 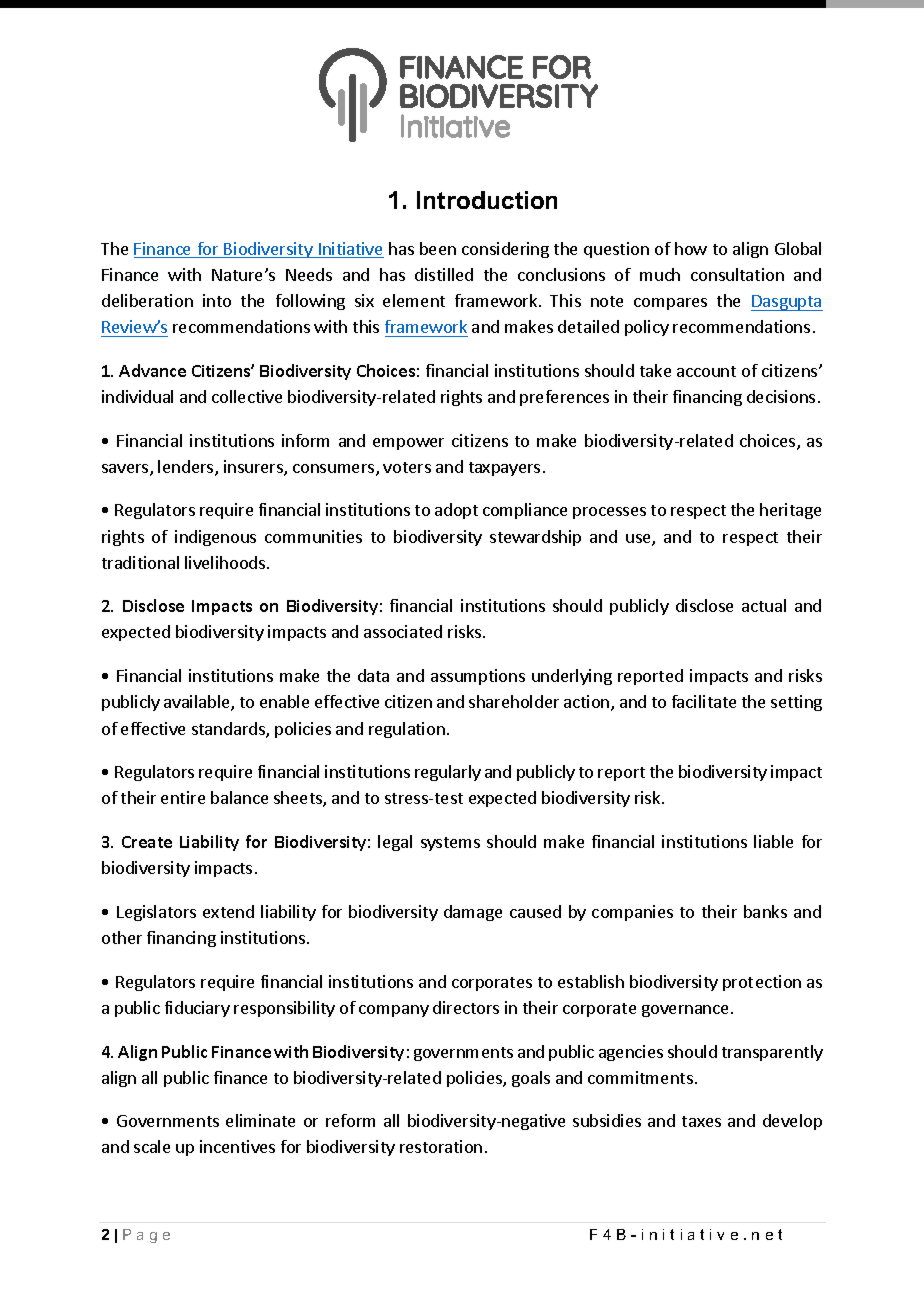 What do you see at coordinates (217, 300) in the screenshot?
I see `into` at bounding box center [217, 300].
